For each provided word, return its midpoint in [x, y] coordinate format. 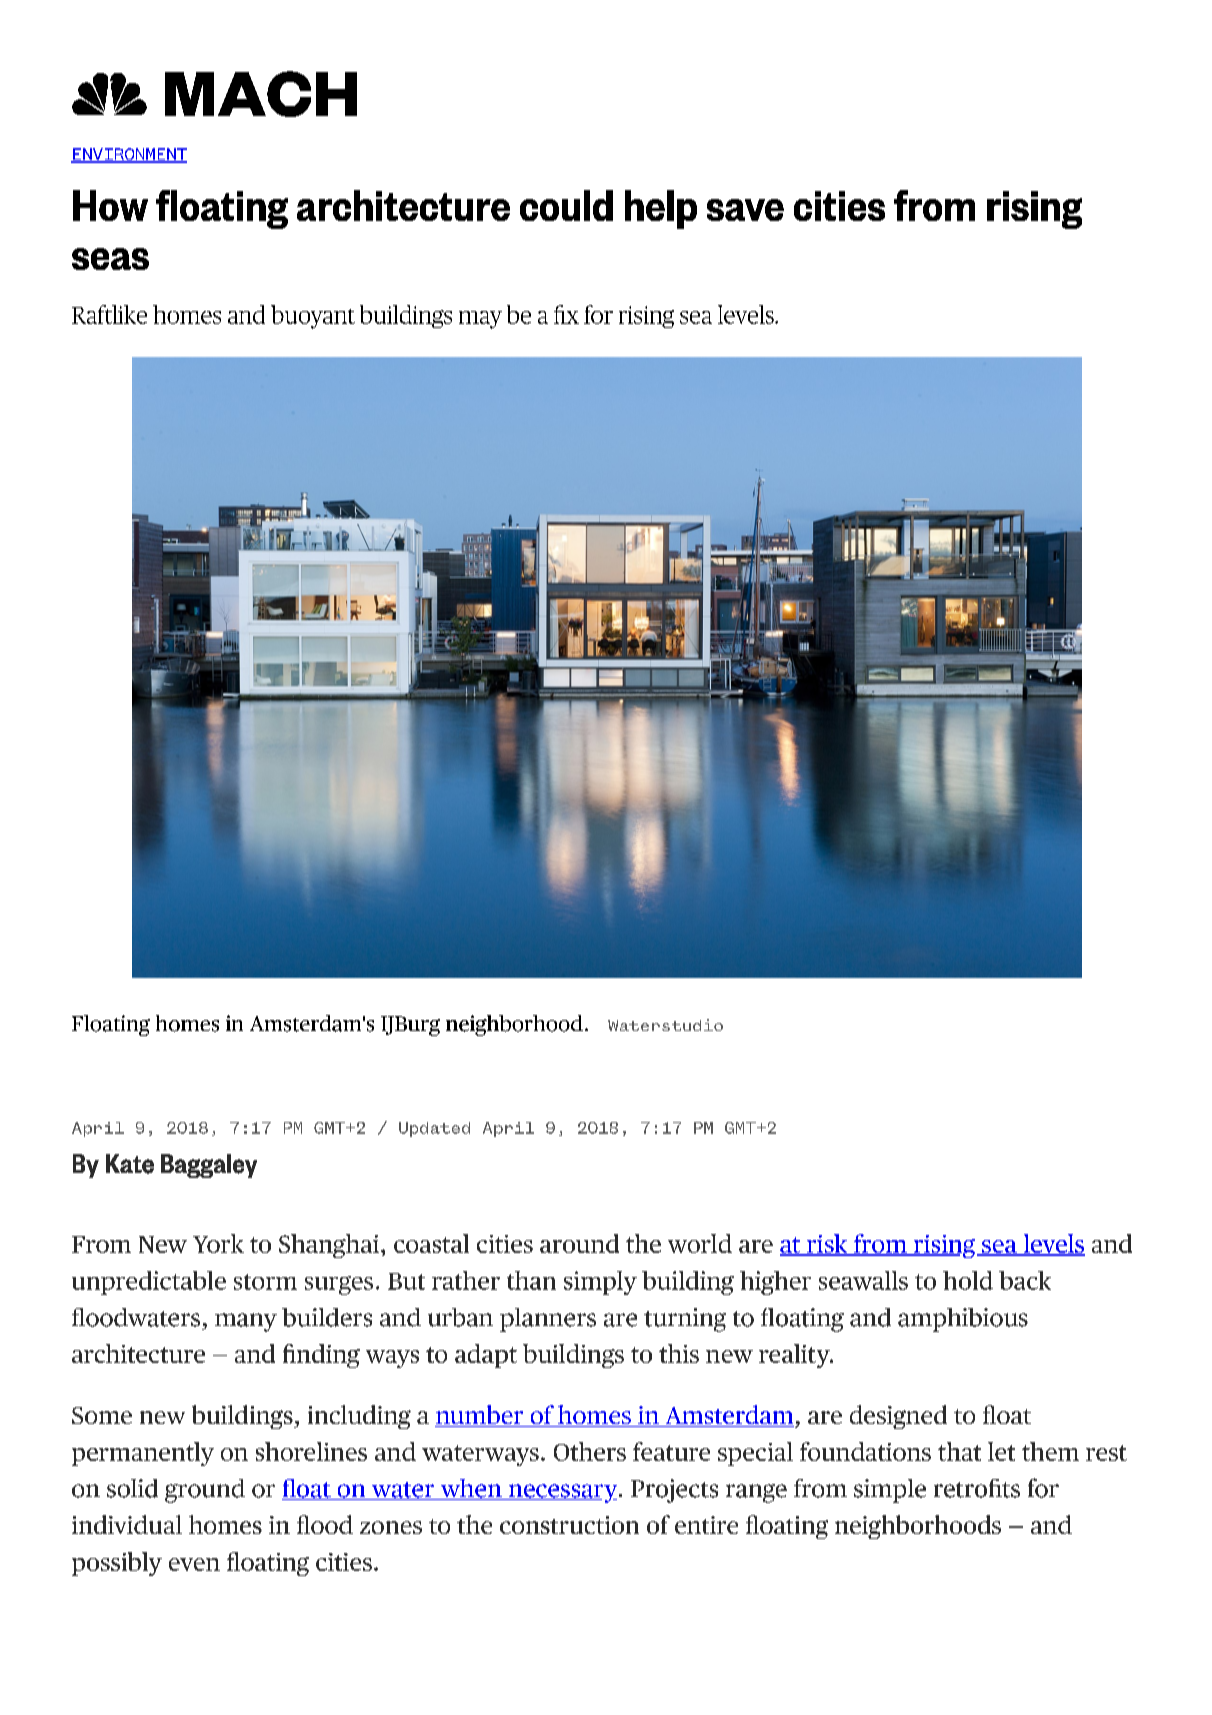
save [745, 210]
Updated [434, 1129]
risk [827, 1245]
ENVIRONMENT [129, 155]
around [579, 1243]
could [566, 205]
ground [205, 1491]
